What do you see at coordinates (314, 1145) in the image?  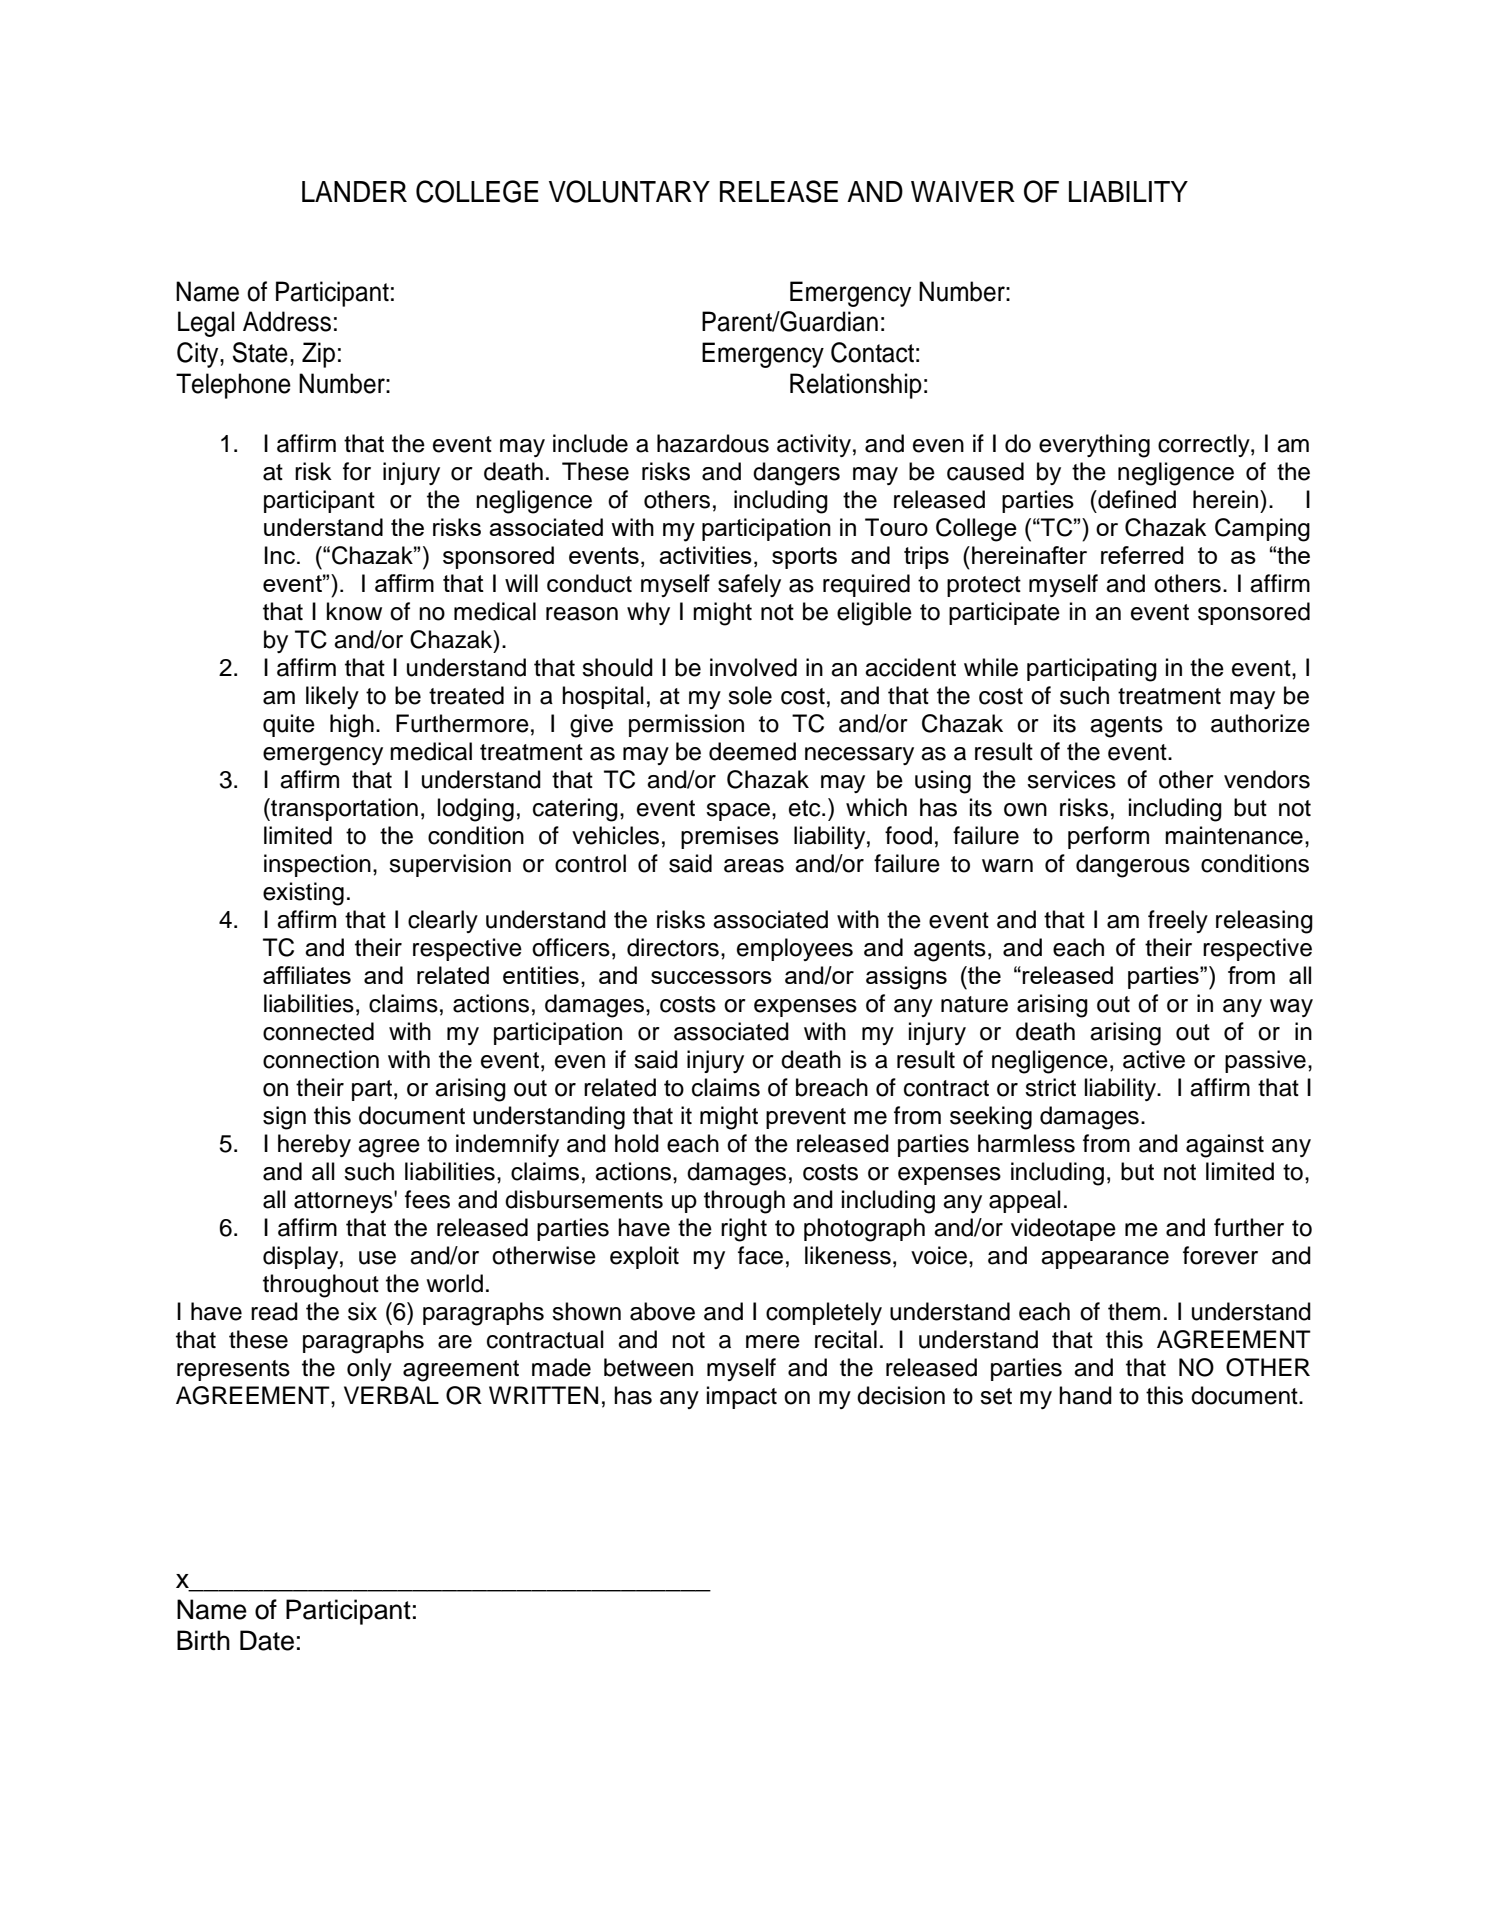 I see `hereby` at bounding box center [314, 1145].
